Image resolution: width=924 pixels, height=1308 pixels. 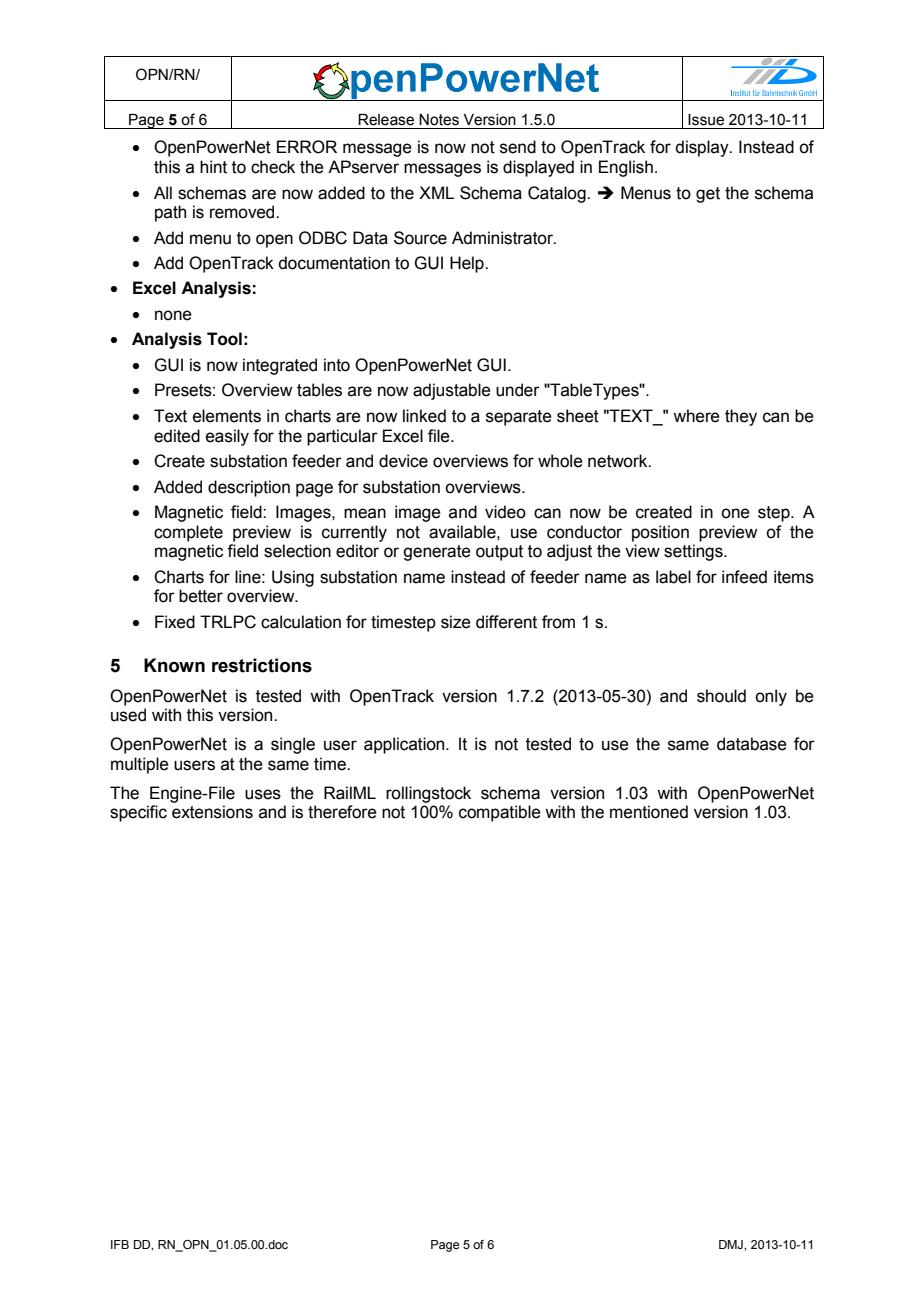 I want to click on size, so click(x=456, y=622).
